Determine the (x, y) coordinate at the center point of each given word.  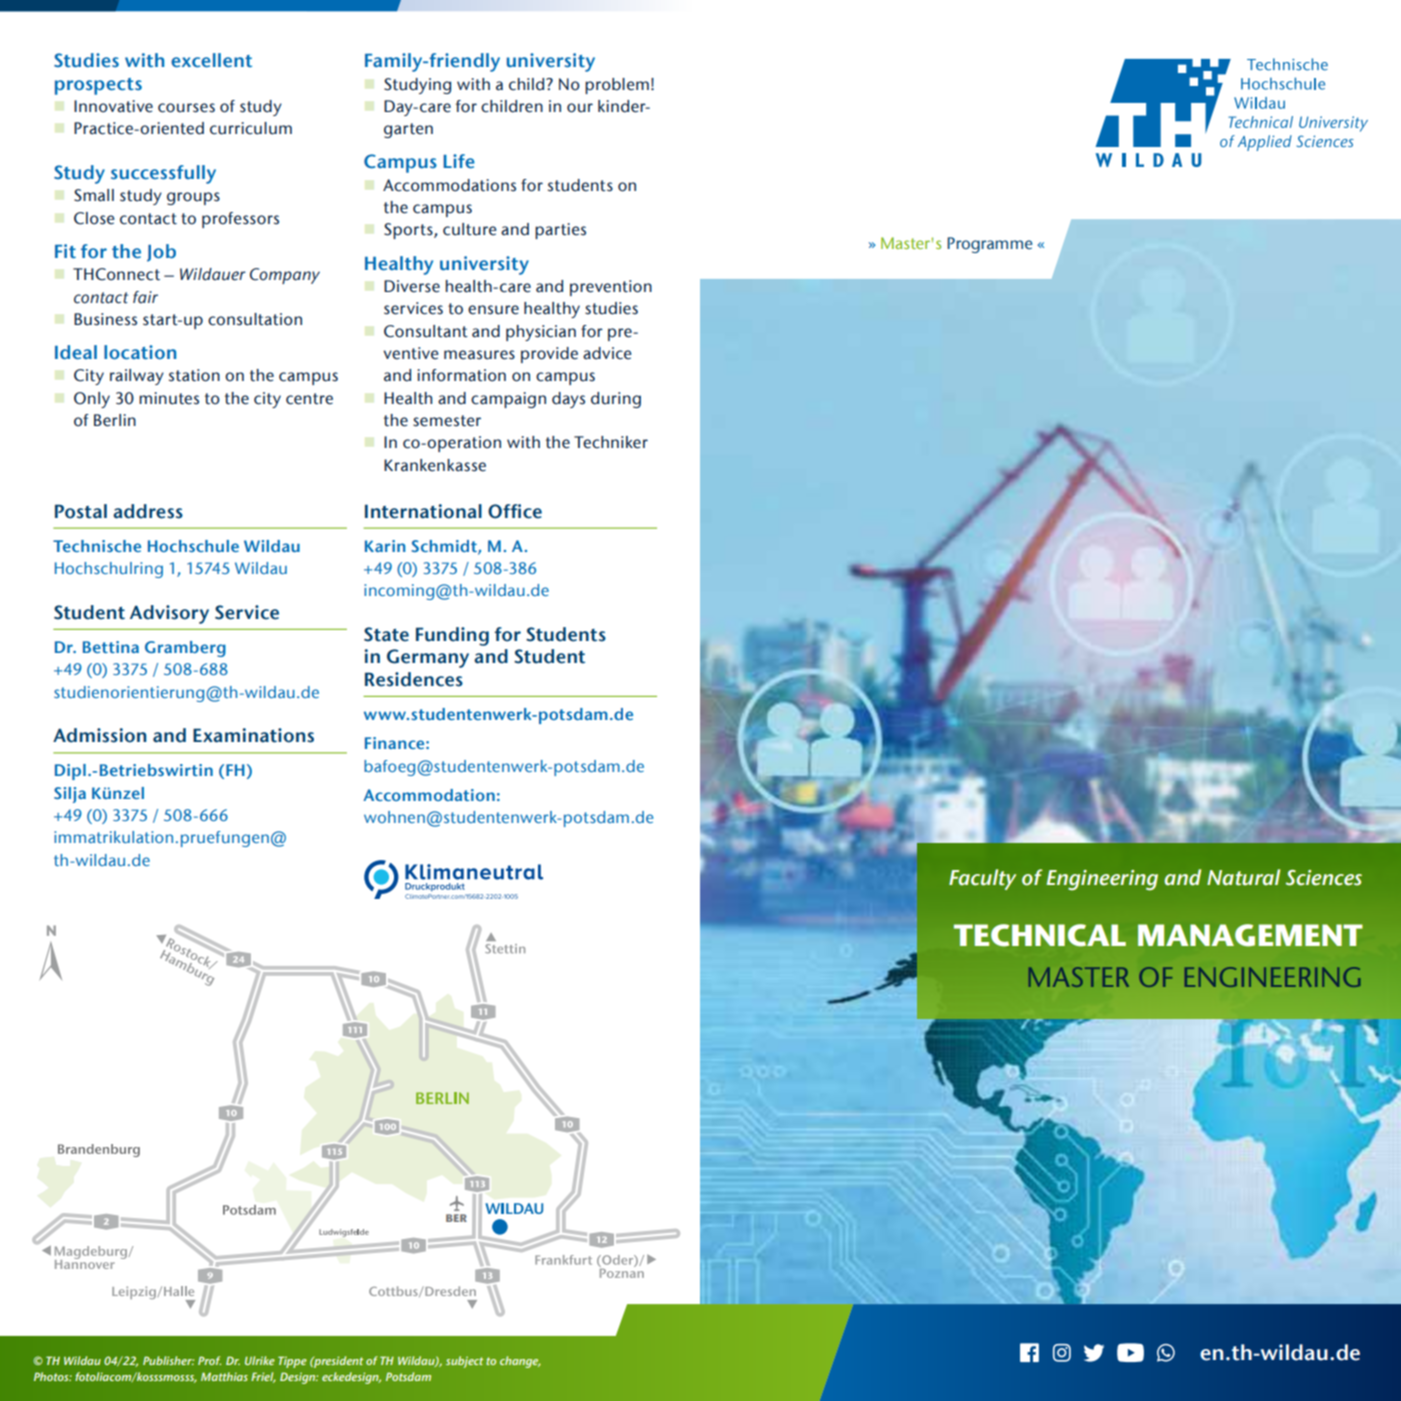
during (616, 400)
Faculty (982, 879)
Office (515, 511)
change (520, 1362)
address (148, 511)
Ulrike (260, 1360)
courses (186, 108)
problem (617, 86)
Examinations (253, 735)
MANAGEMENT (1250, 935)
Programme (989, 245)
